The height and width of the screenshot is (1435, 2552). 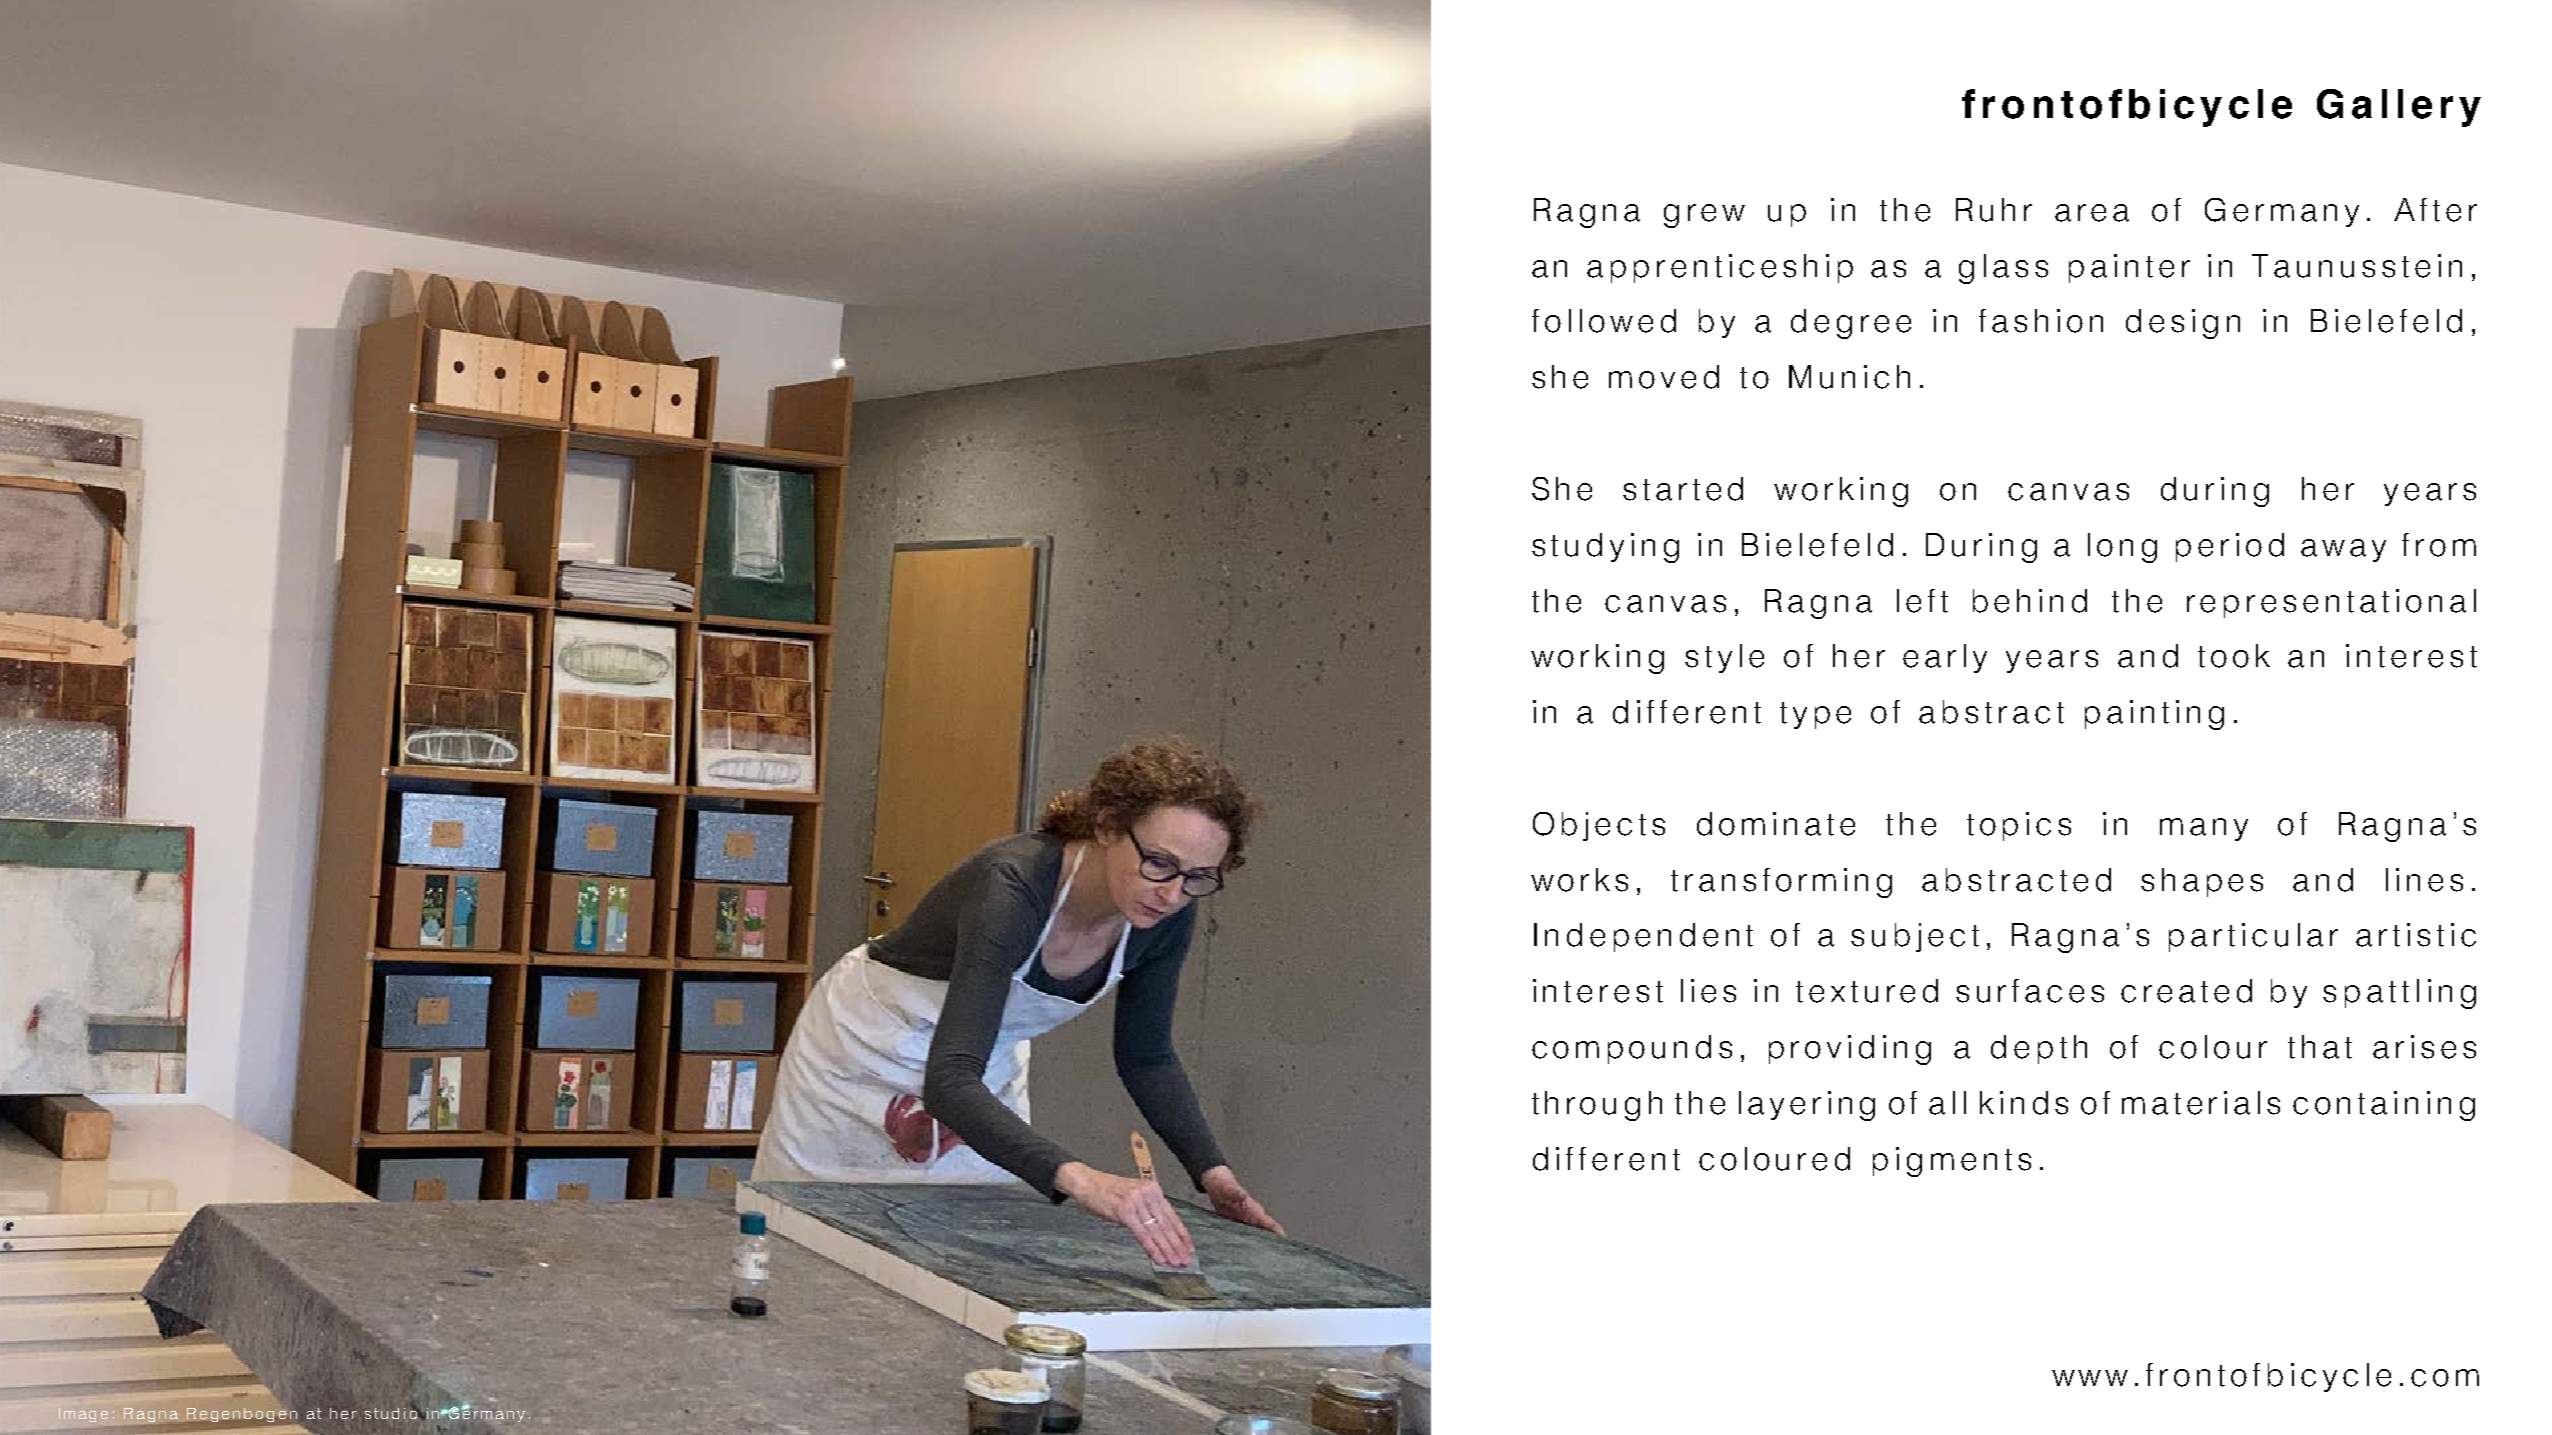 I want to click on studying, so click(x=1605, y=548).
